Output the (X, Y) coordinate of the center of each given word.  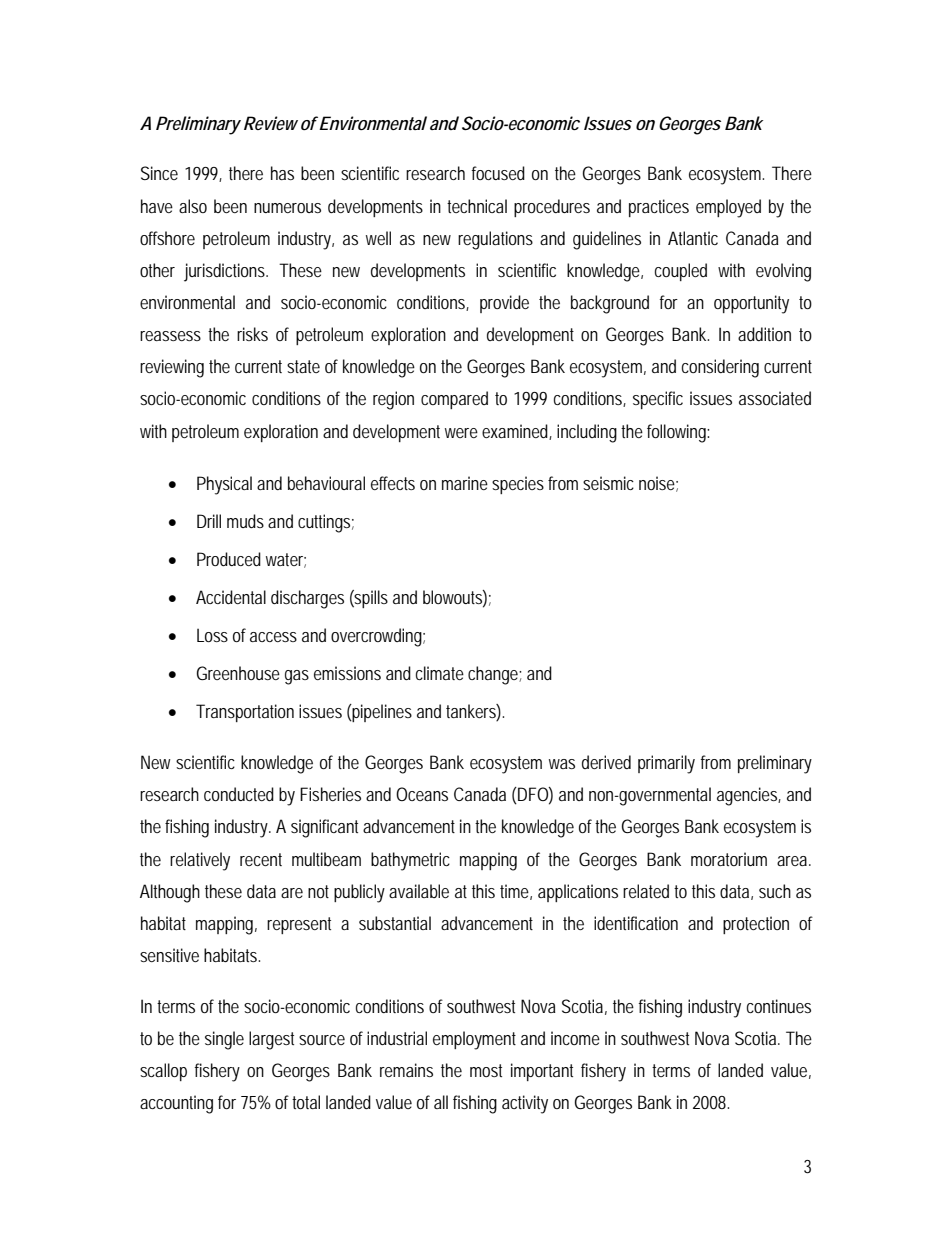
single (224, 1040)
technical (477, 206)
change (495, 675)
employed (728, 208)
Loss (212, 635)
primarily (666, 764)
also (193, 206)
